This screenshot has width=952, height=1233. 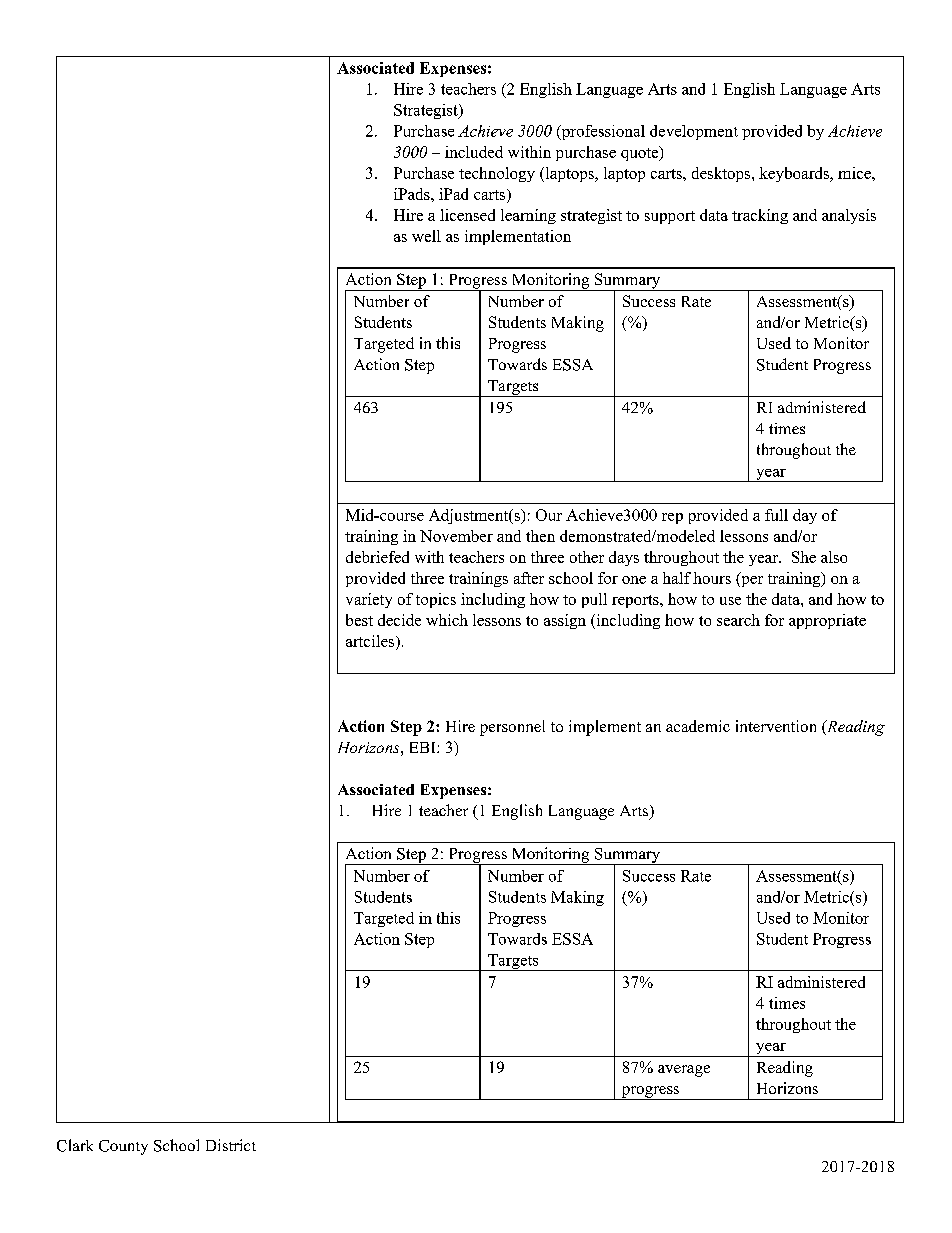 What do you see at coordinates (512, 728) in the screenshot?
I see `personnel` at bounding box center [512, 728].
